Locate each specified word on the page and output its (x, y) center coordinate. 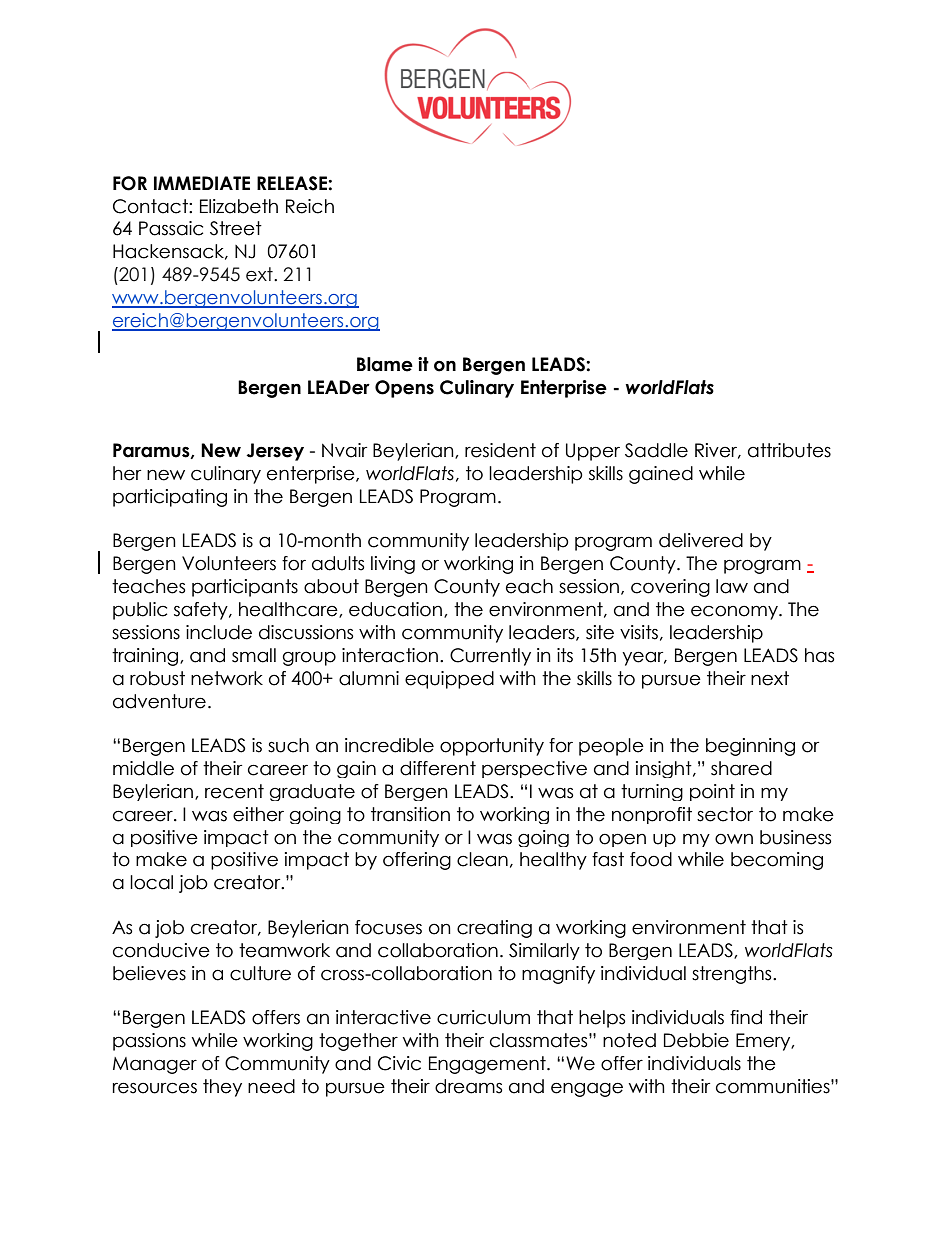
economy (735, 612)
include (219, 632)
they (222, 1088)
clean (482, 859)
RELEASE (293, 183)
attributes (789, 450)
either (258, 814)
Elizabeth (239, 206)
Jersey (275, 452)
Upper (593, 452)
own (734, 839)
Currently (490, 657)
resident (500, 450)
